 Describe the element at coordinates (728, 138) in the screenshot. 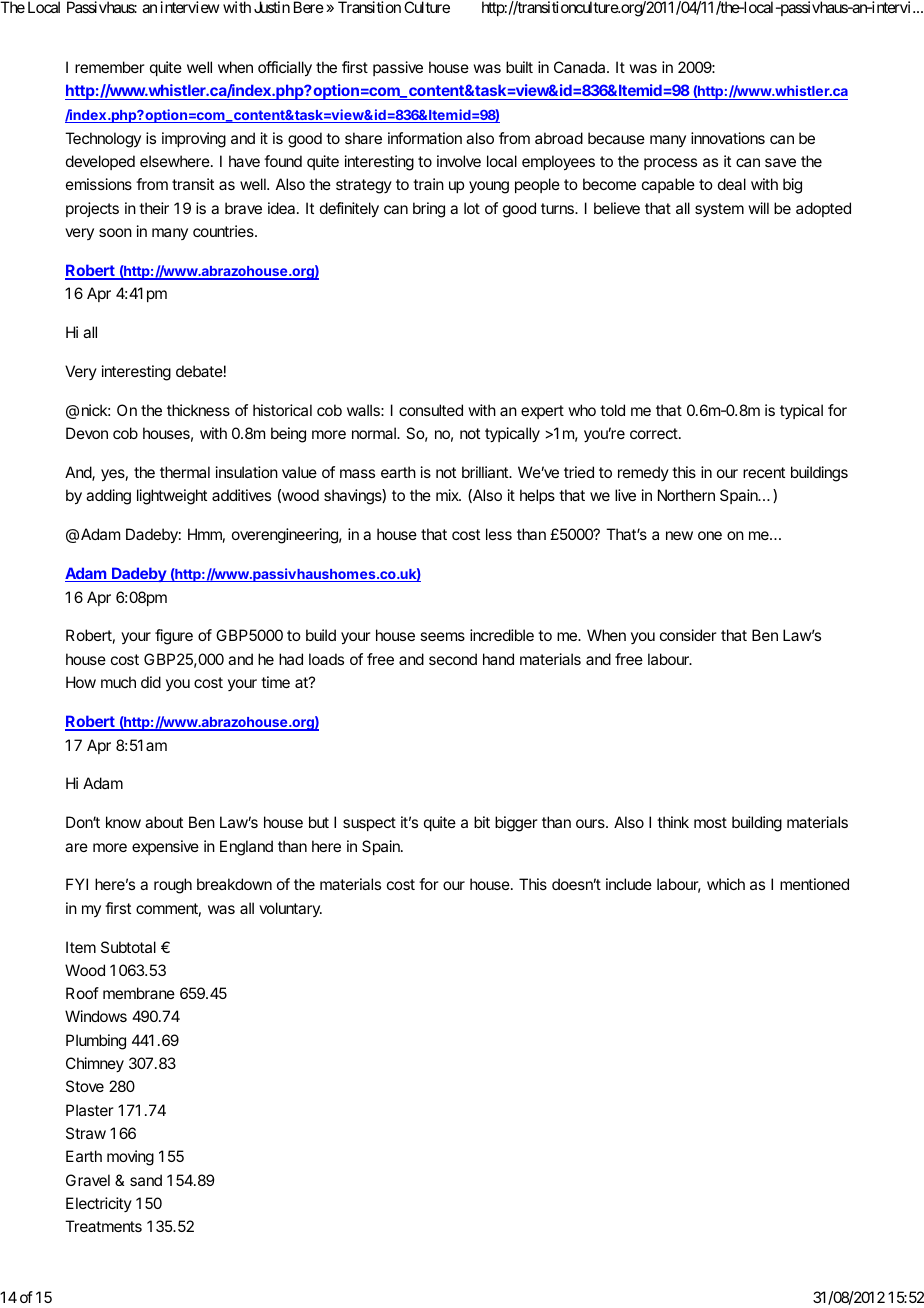

I see `innovations` at that location.
